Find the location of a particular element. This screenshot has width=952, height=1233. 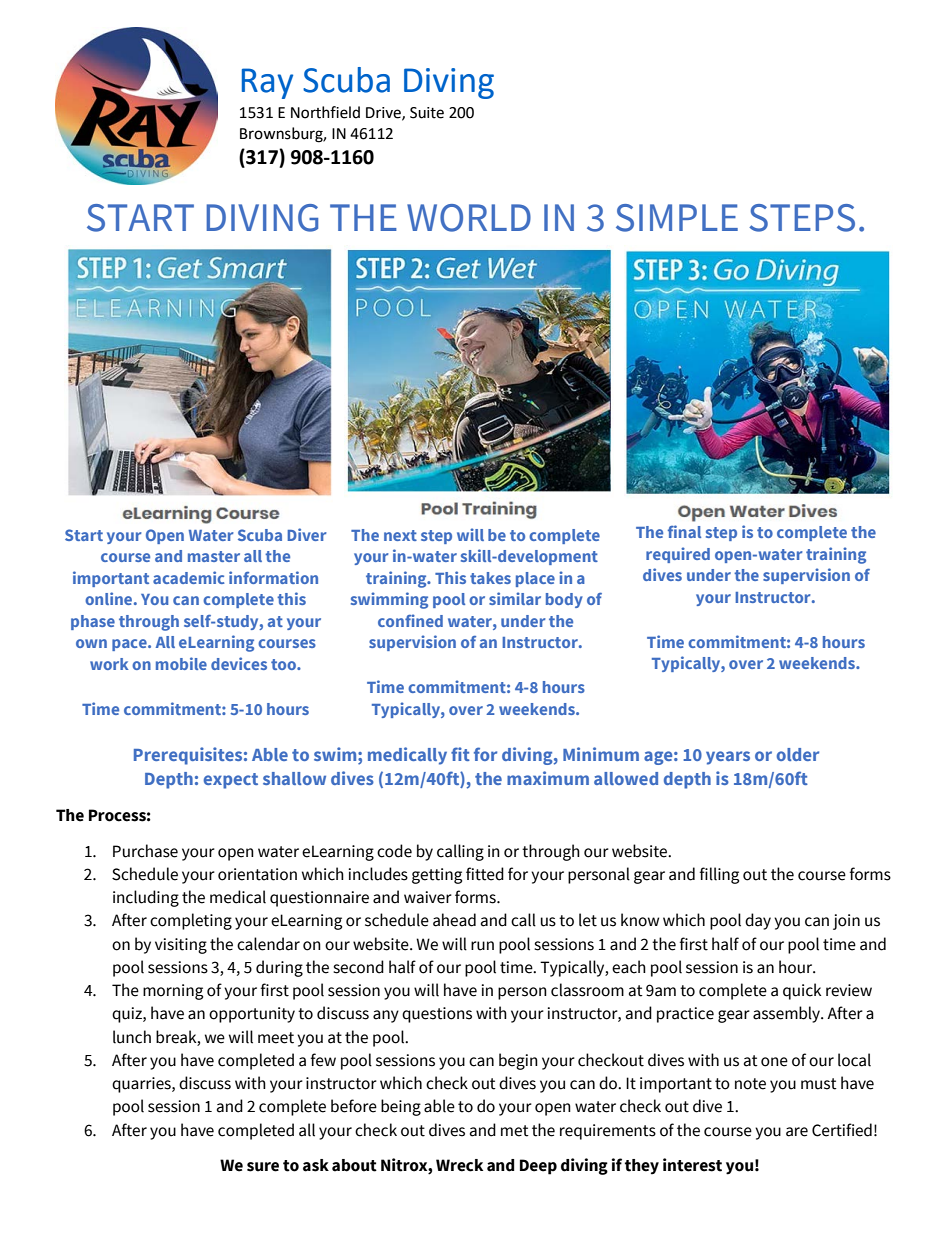

Ray is located at coordinates (267, 83).
